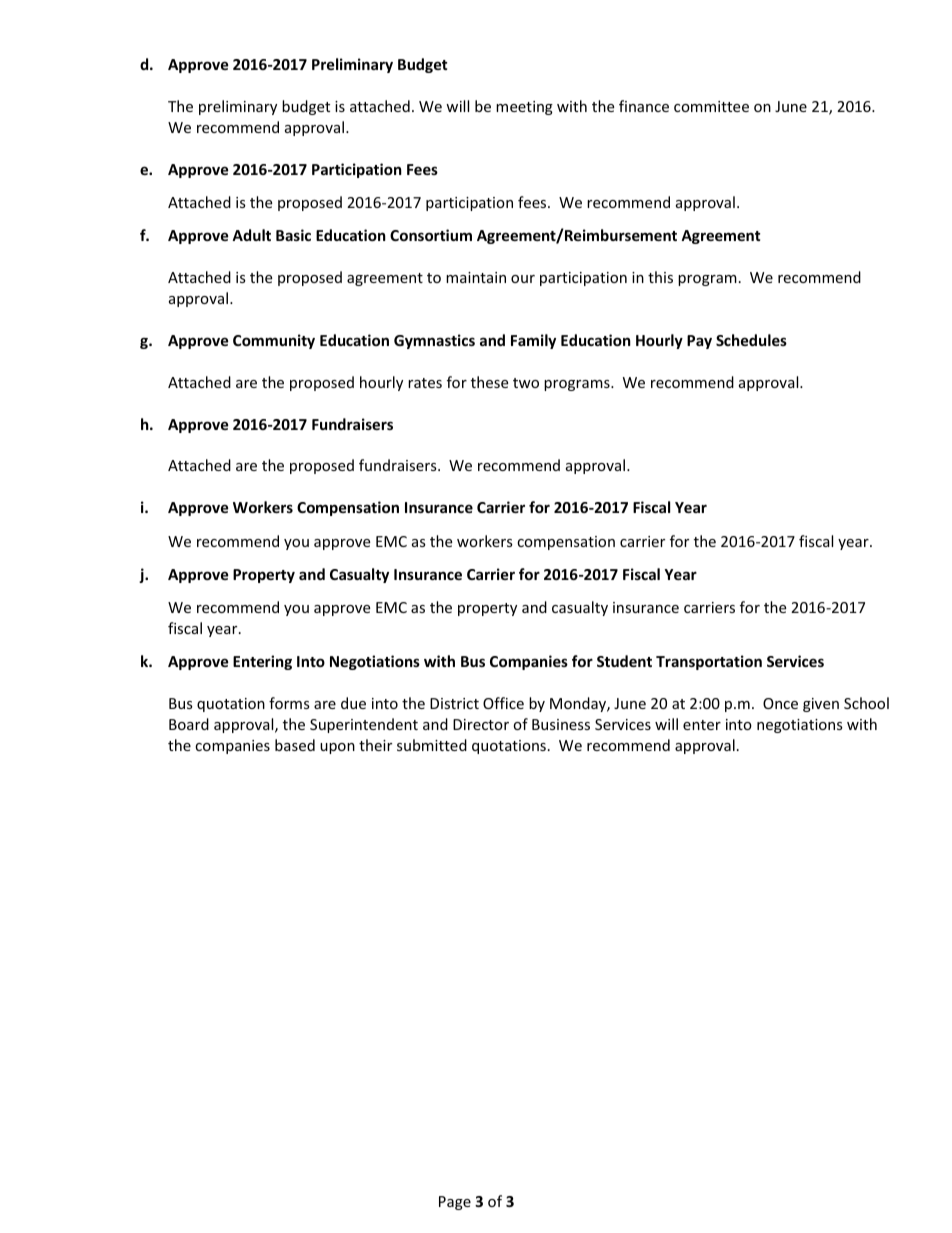 The width and height of the page is (952, 1233). Describe the element at coordinates (432, 745) in the page. I see `submitted` at that location.
